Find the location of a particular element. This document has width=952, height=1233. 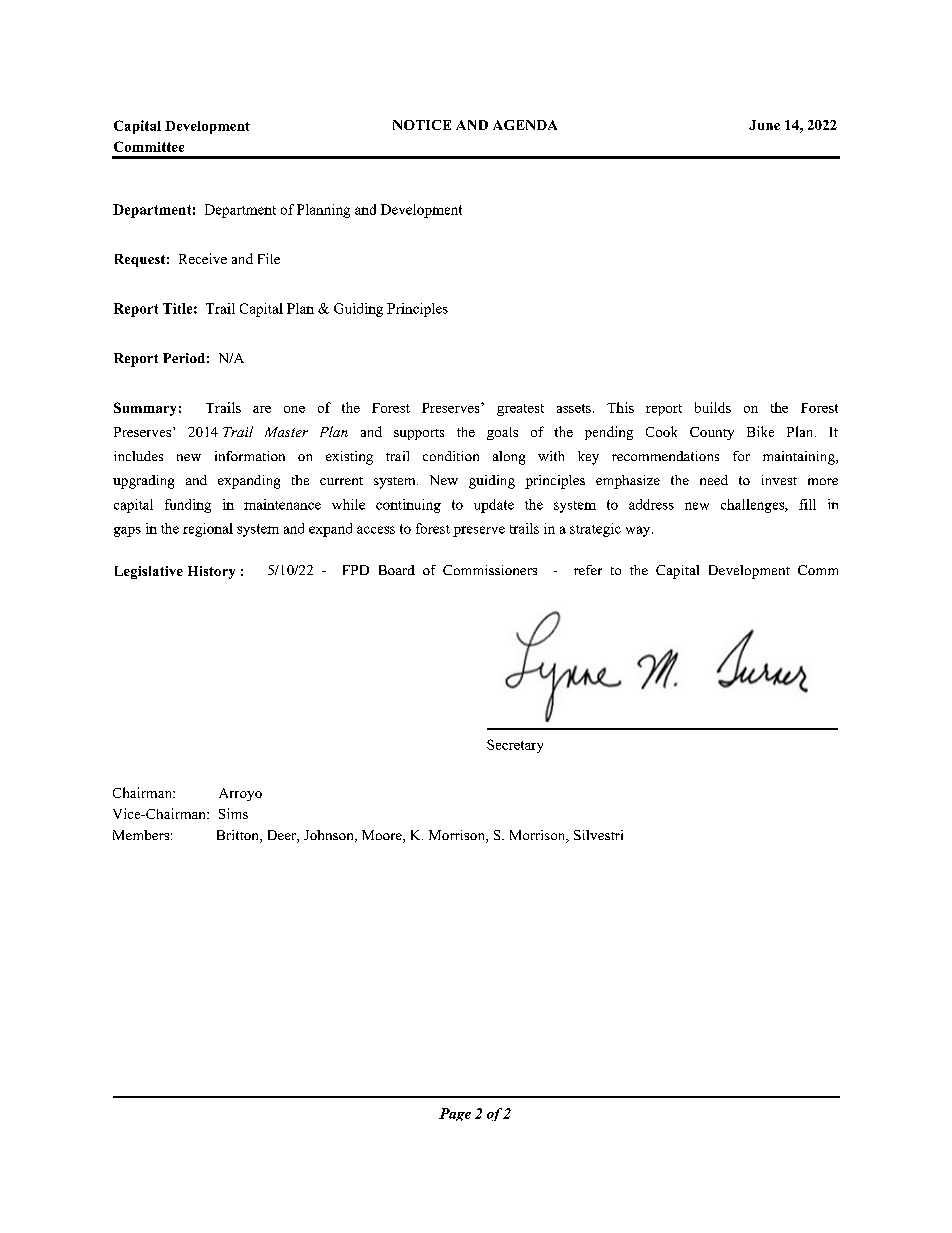

AGENDA is located at coordinates (525, 125).
